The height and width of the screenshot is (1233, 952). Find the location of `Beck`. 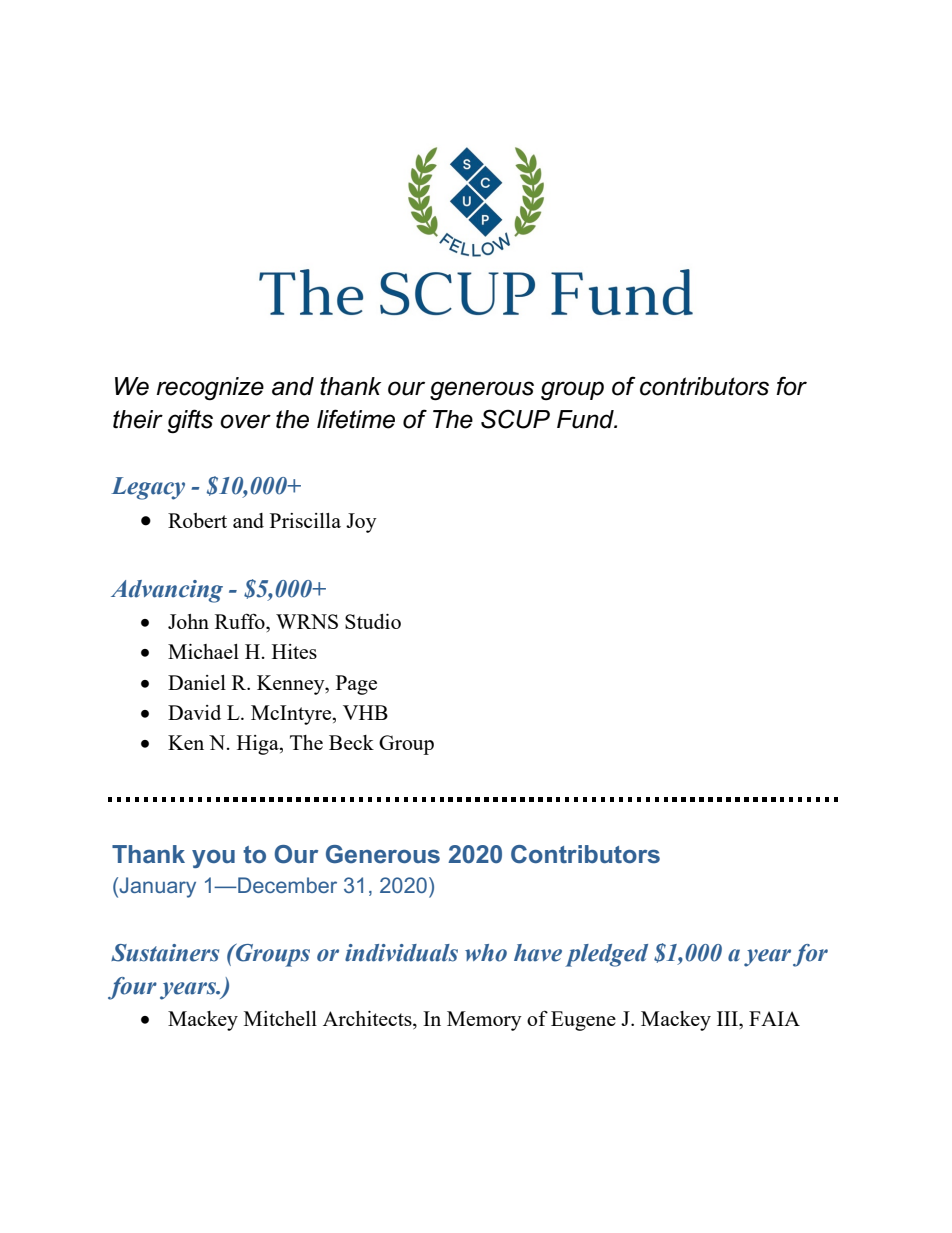

Beck is located at coordinates (351, 742).
